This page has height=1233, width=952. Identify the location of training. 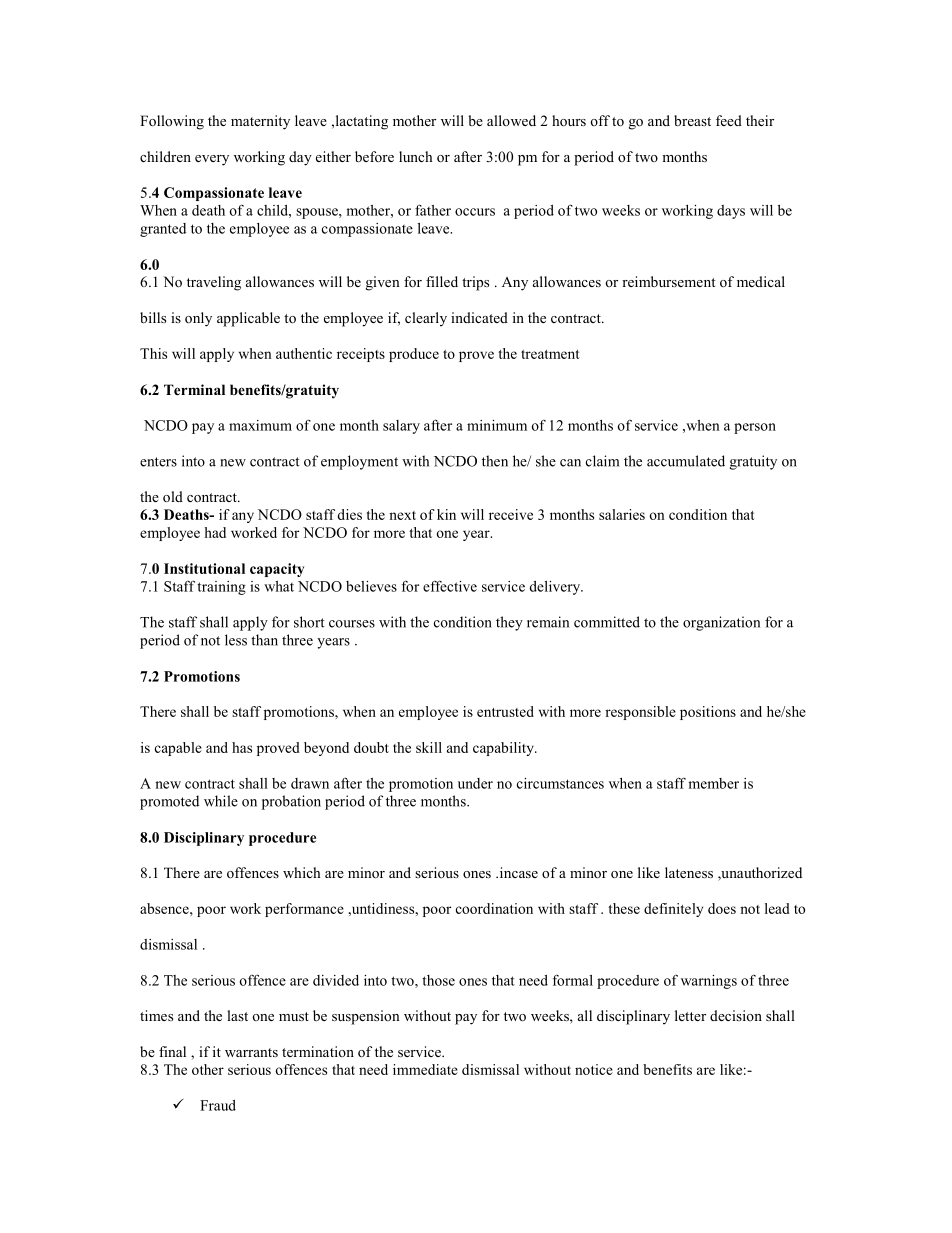
(221, 588).
